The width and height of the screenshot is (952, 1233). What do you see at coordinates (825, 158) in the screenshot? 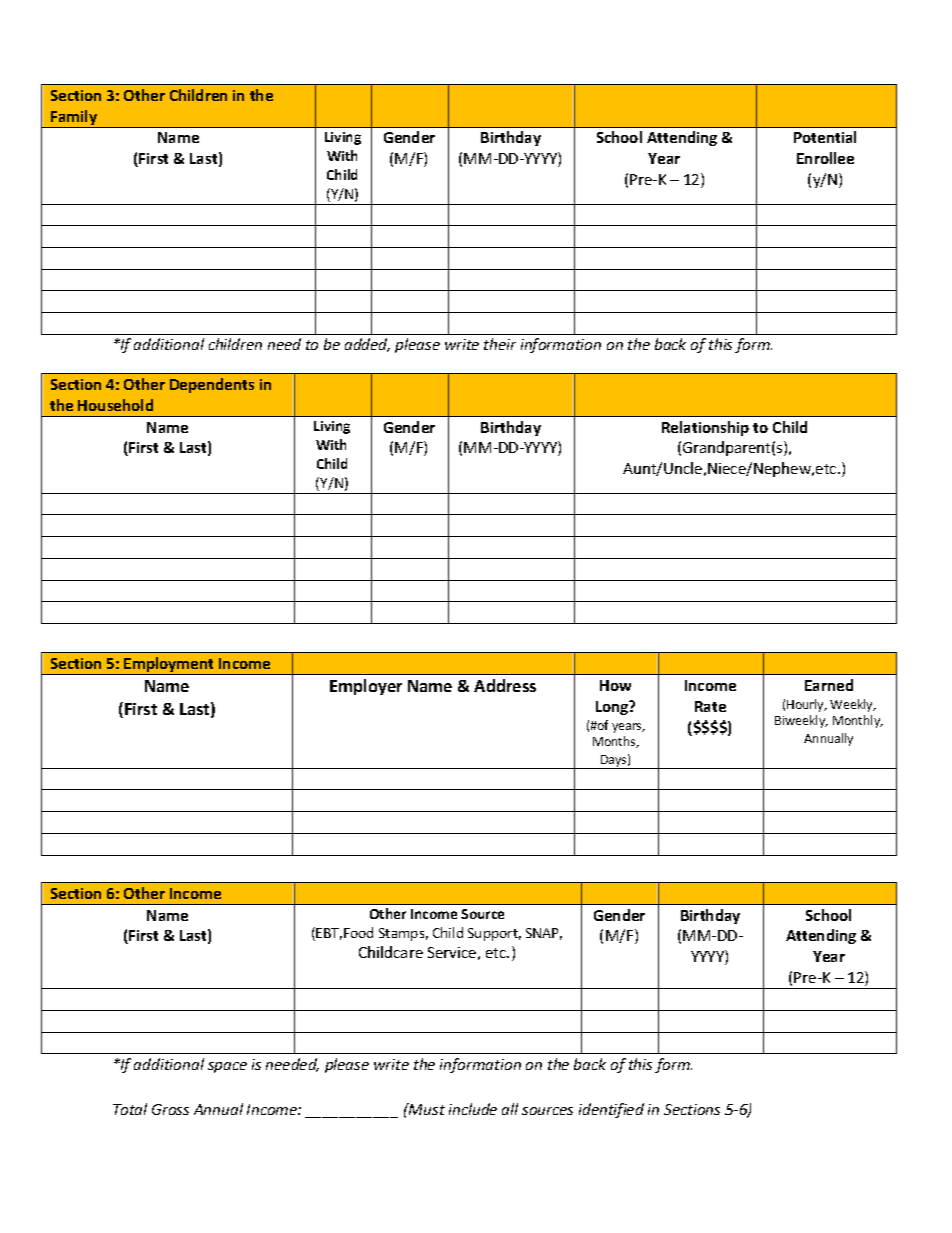
I see `Enrollee` at bounding box center [825, 158].
